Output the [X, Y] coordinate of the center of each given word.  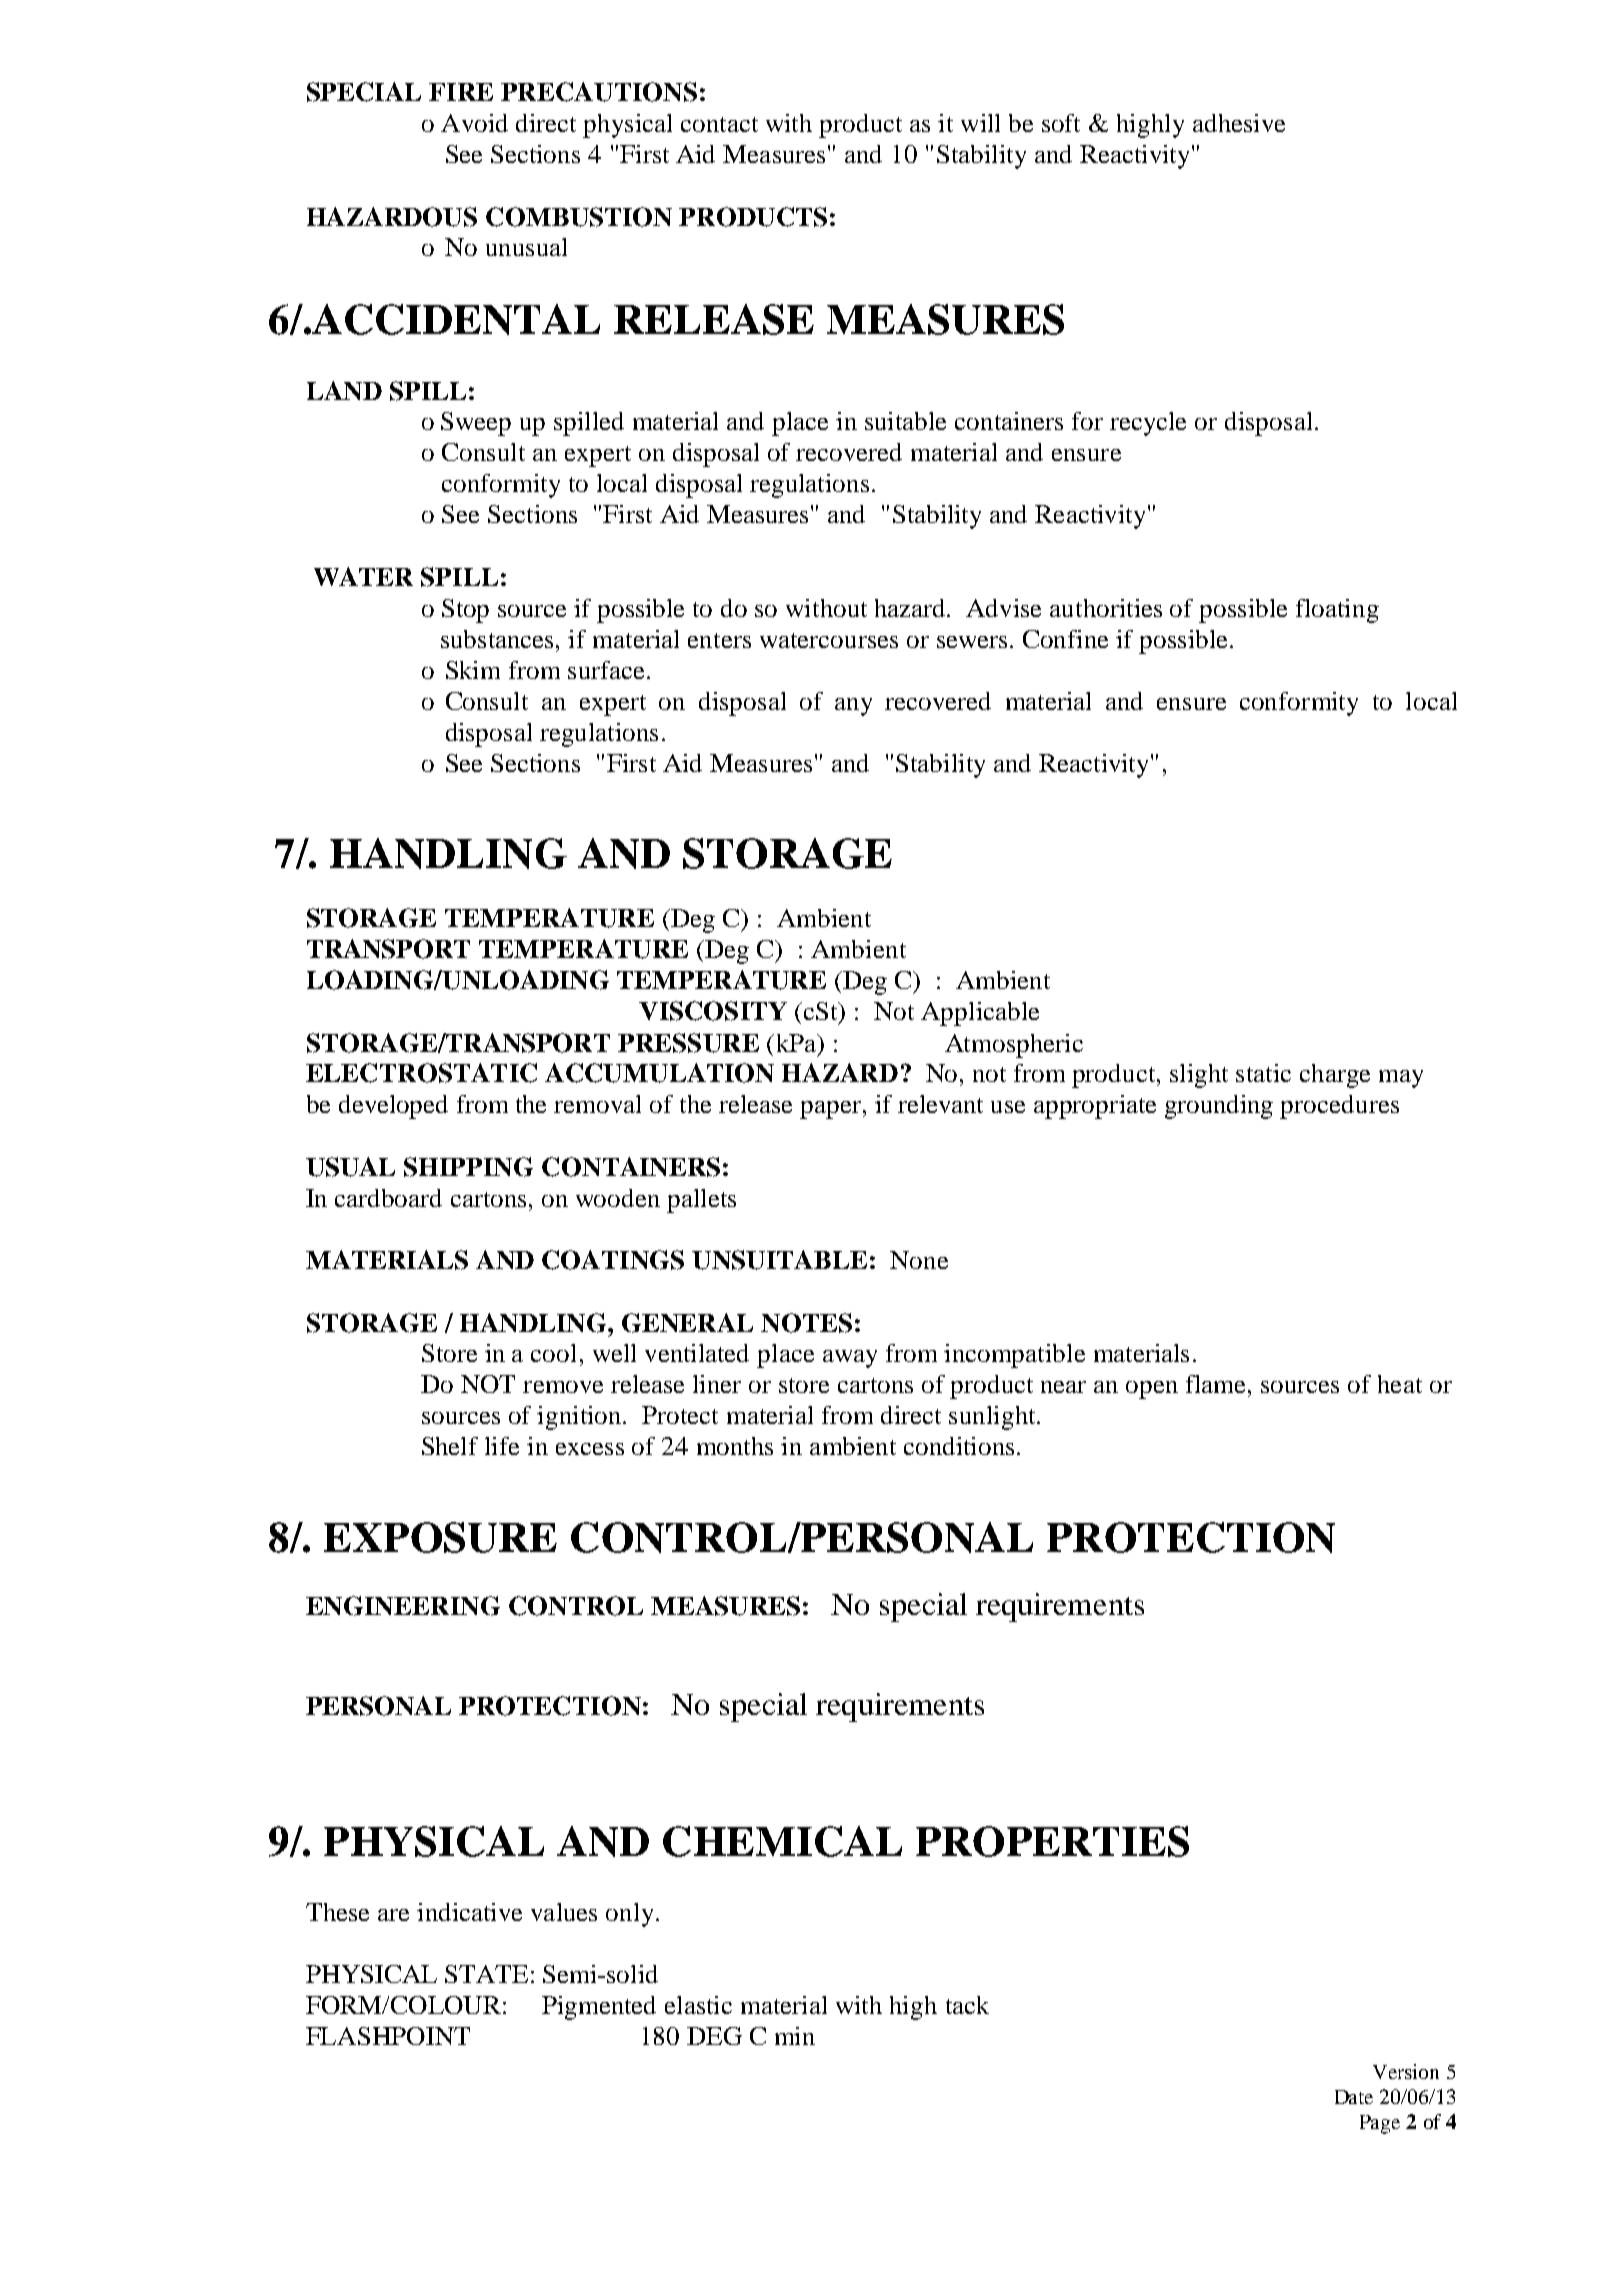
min [795, 2036]
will [980, 123]
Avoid [474, 123]
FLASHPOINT [388, 2036]
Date [1354, 2097]
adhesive [1239, 123]
